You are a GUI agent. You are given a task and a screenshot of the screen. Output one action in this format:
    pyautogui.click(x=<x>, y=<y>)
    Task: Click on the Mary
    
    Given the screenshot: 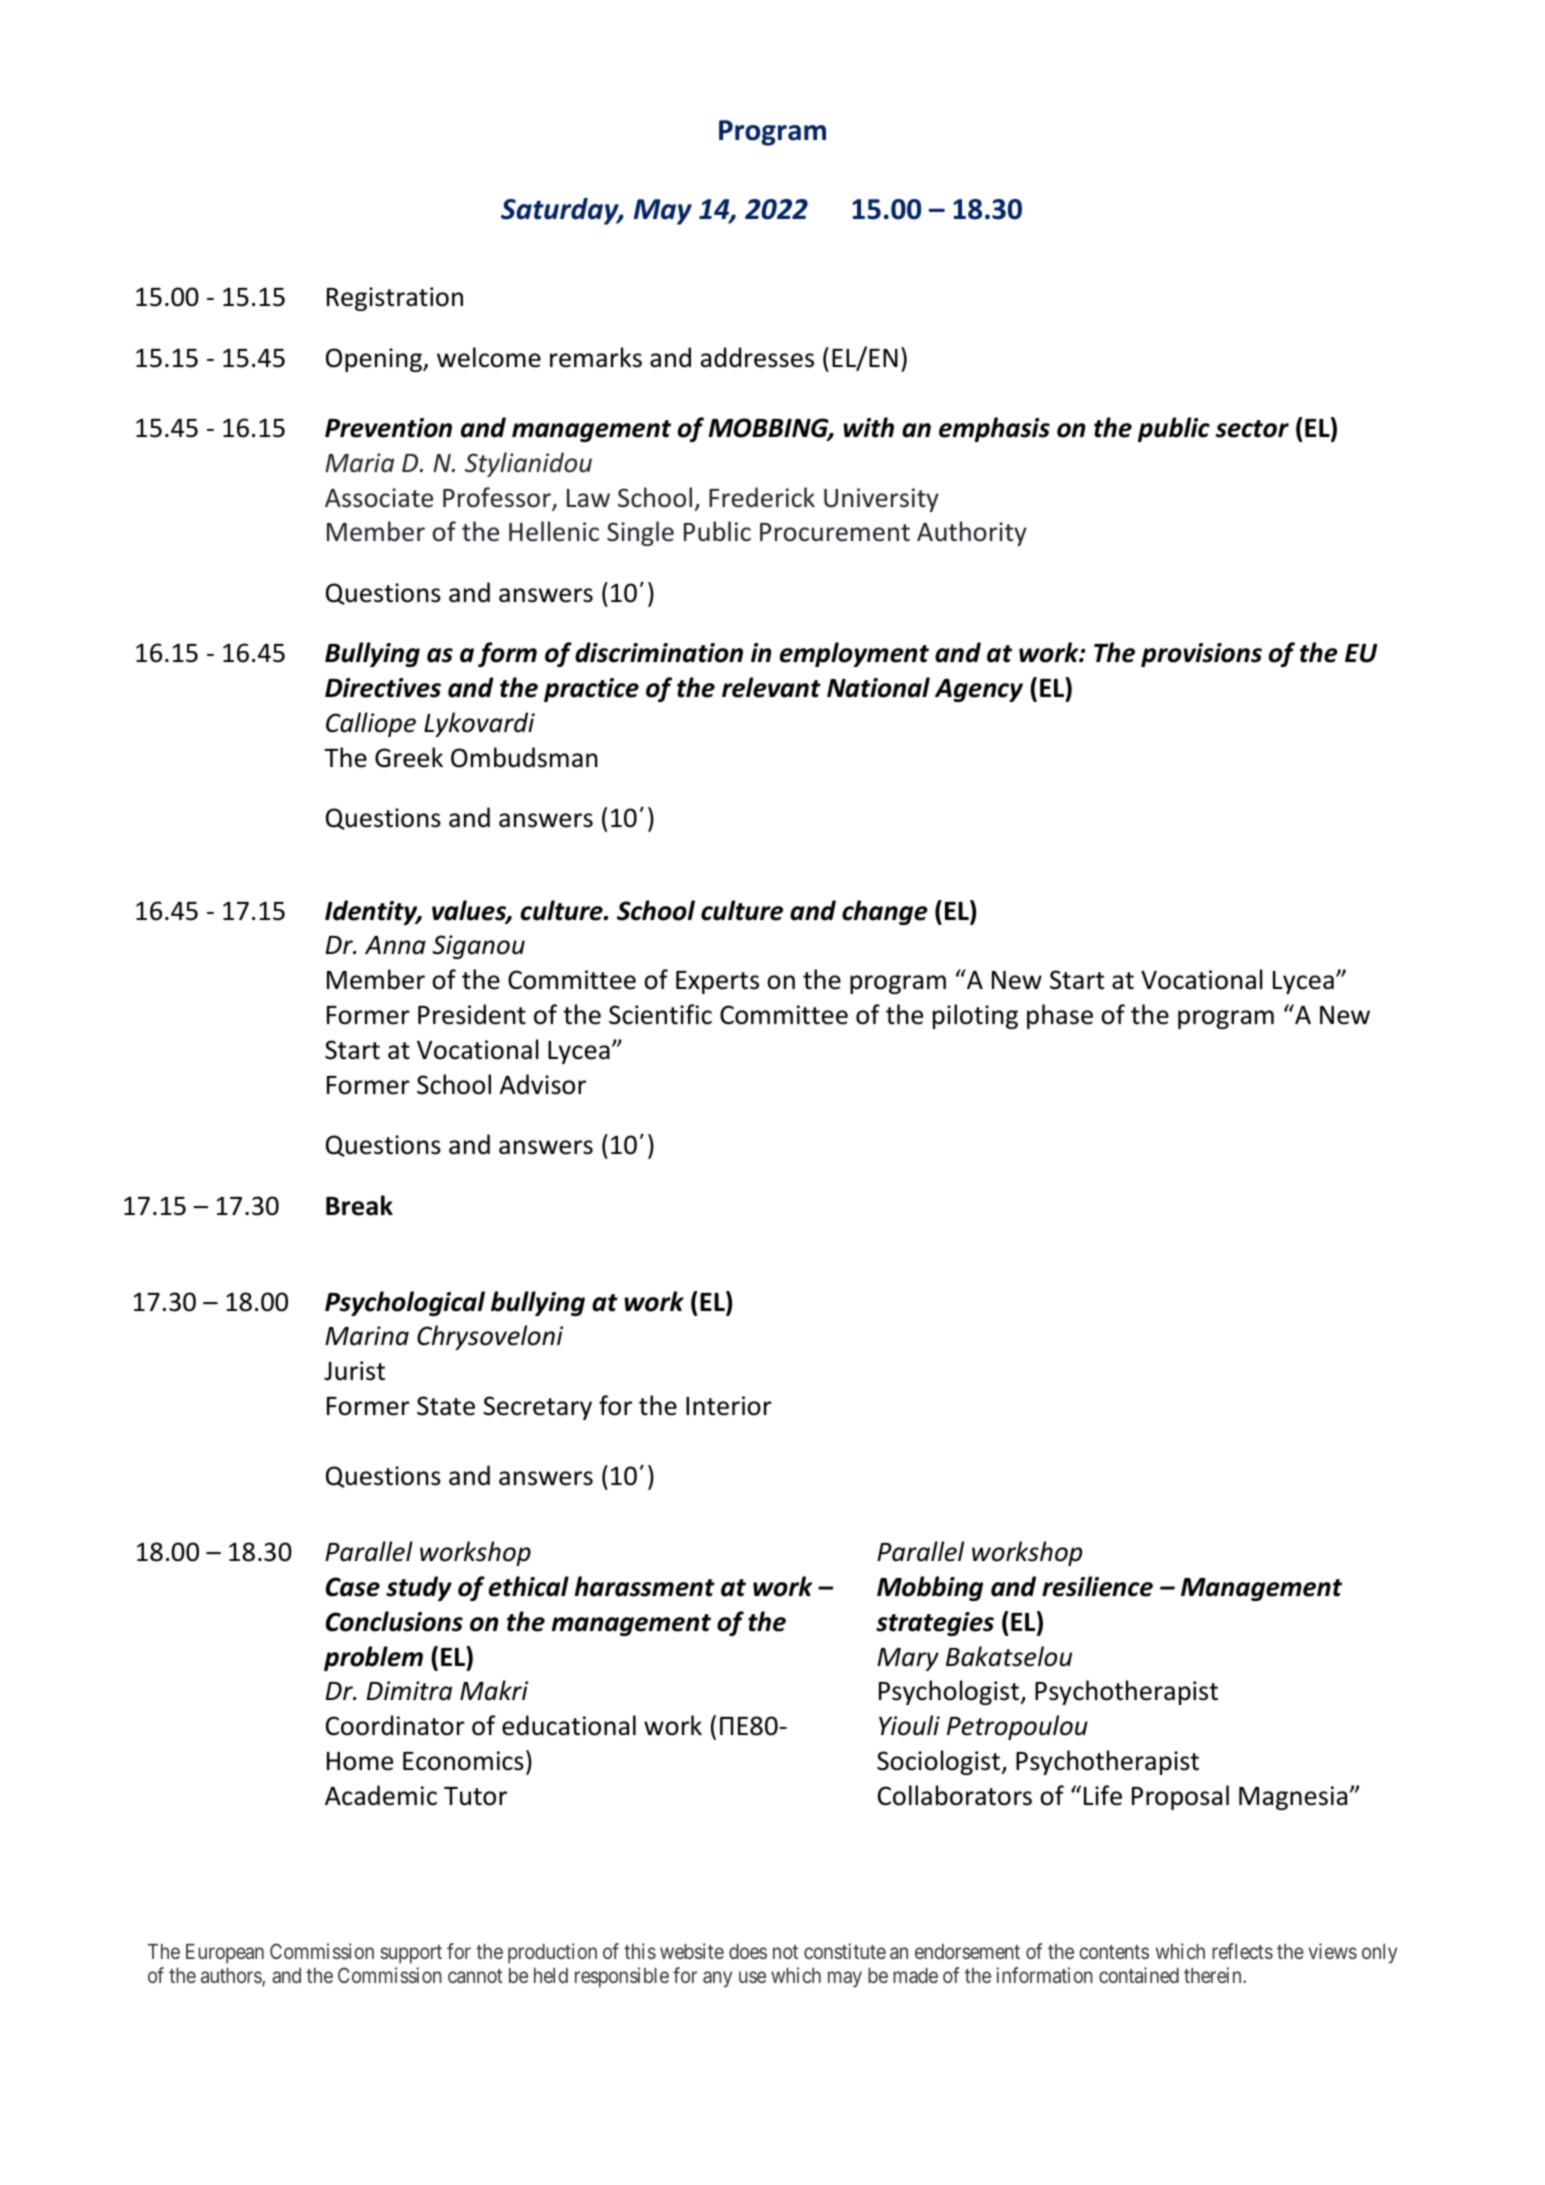 What is the action you would take?
    pyautogui.click(x=908, y=1659)
